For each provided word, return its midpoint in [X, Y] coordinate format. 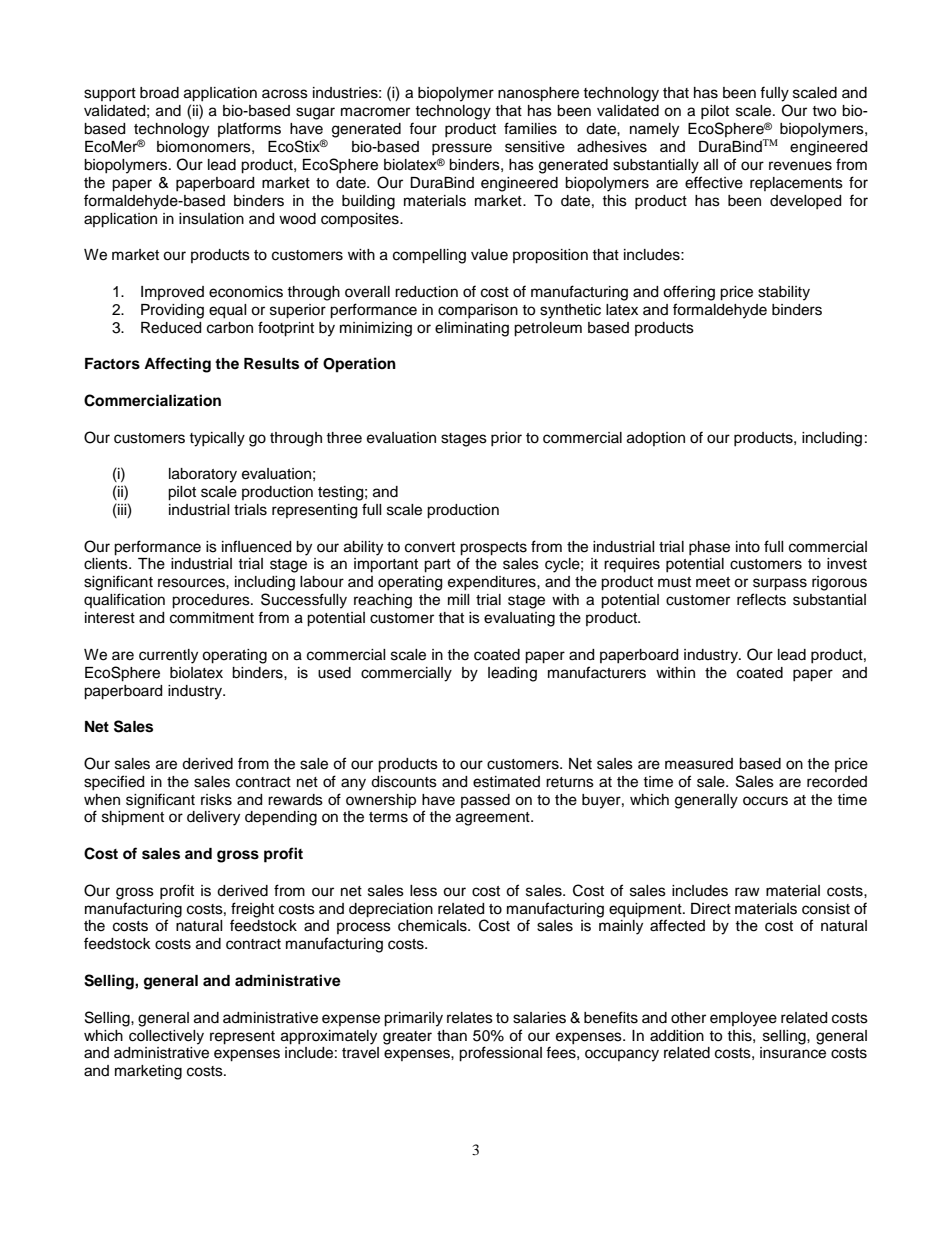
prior [506, 439]
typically [217, 439]
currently [168, 656]
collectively [166, 1037]
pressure [462, 149]
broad [159, 93]
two [824, 111]
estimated [506, 782]
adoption [656, 439]
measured [699, 764]
